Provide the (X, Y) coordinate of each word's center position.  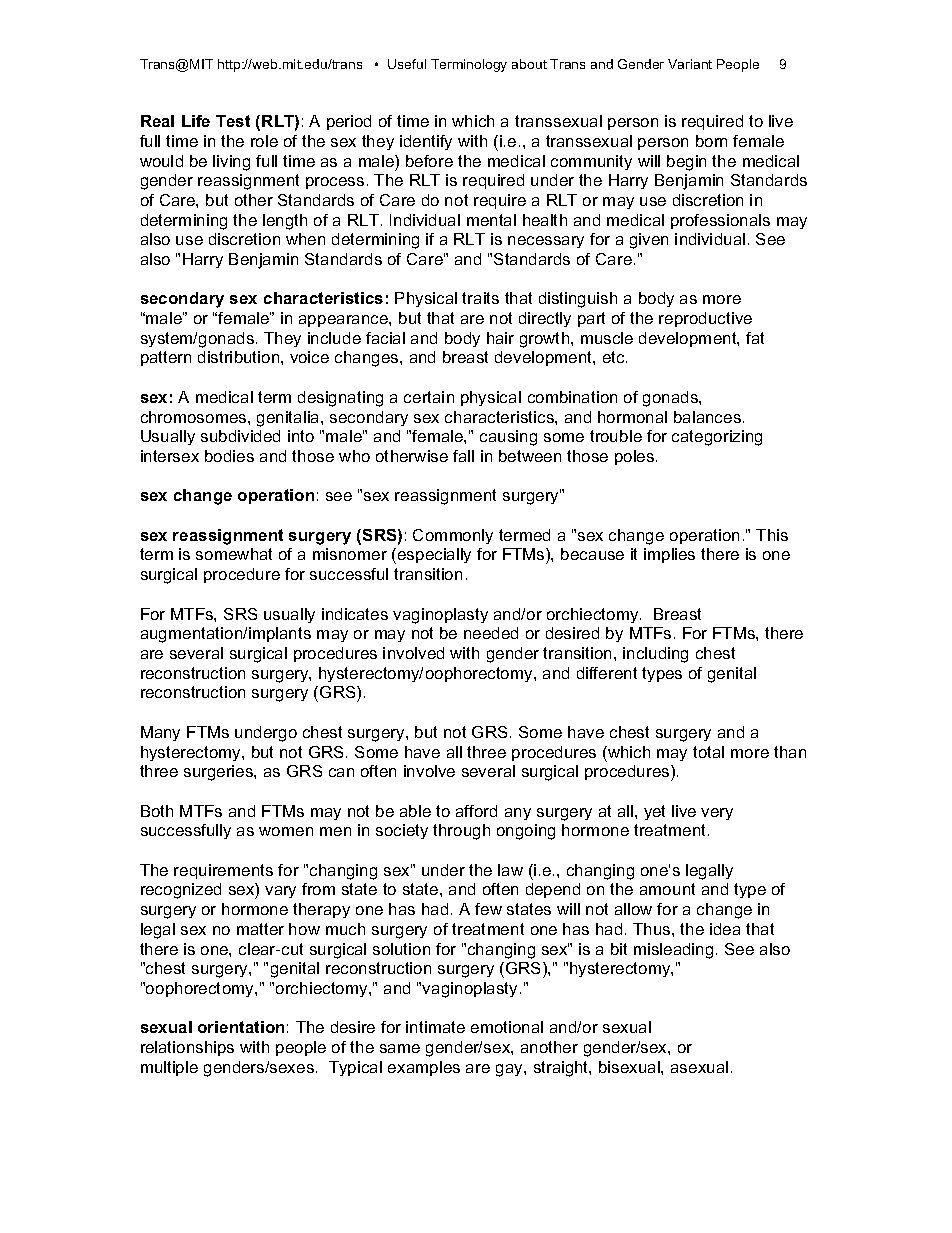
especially (434, 555)
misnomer (350, 554)
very (717, 814)
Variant (690, 64)
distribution (240, 357)
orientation (241, 1027)
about (529, 64)
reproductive (705, 319)
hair (500, 338)
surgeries (219, 773)
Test (233, 121)
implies (669, 555)
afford (476, 811)
